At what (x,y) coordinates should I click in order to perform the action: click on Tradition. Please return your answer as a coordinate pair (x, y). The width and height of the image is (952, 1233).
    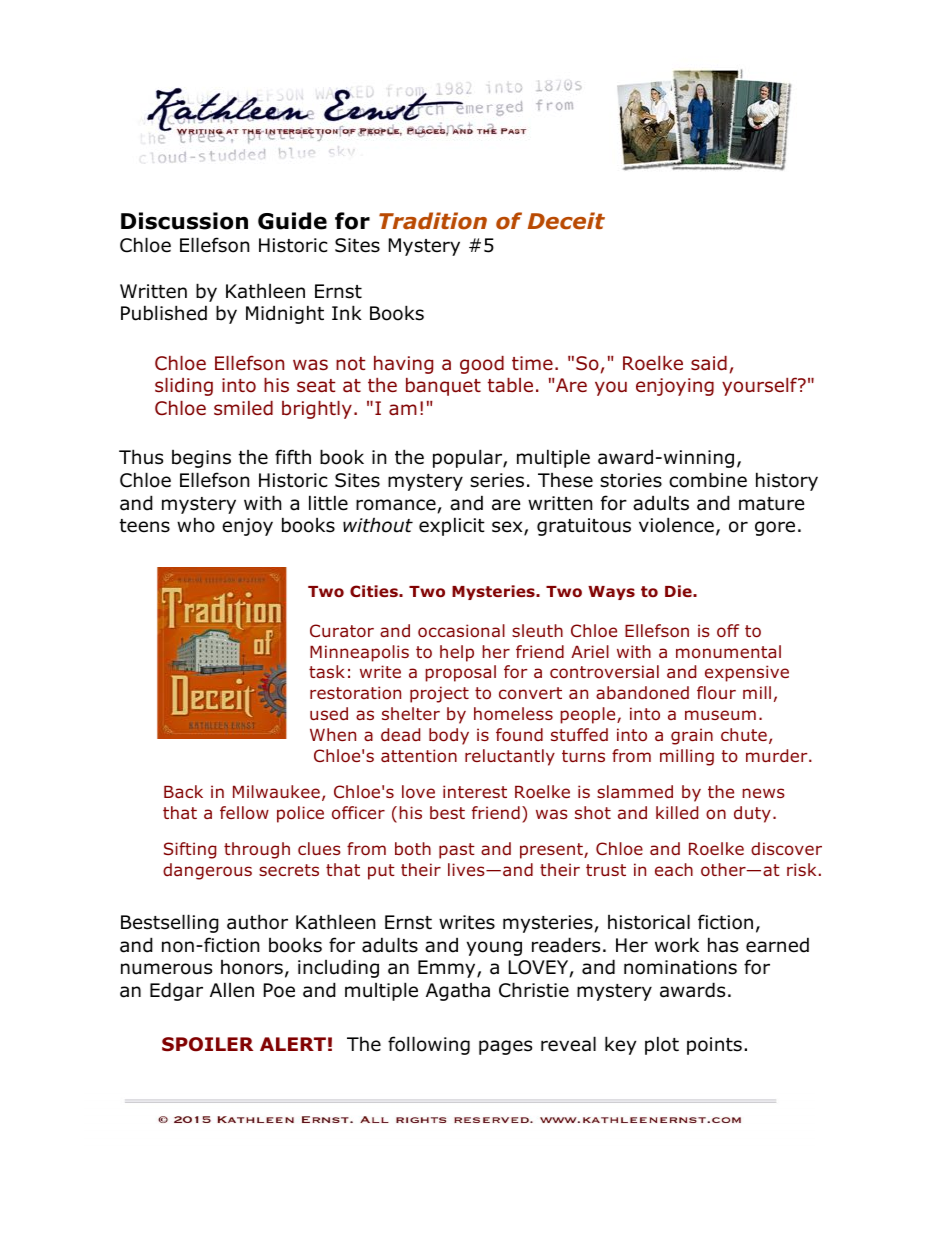
    Looking at the image, I should click on (433, 221).
